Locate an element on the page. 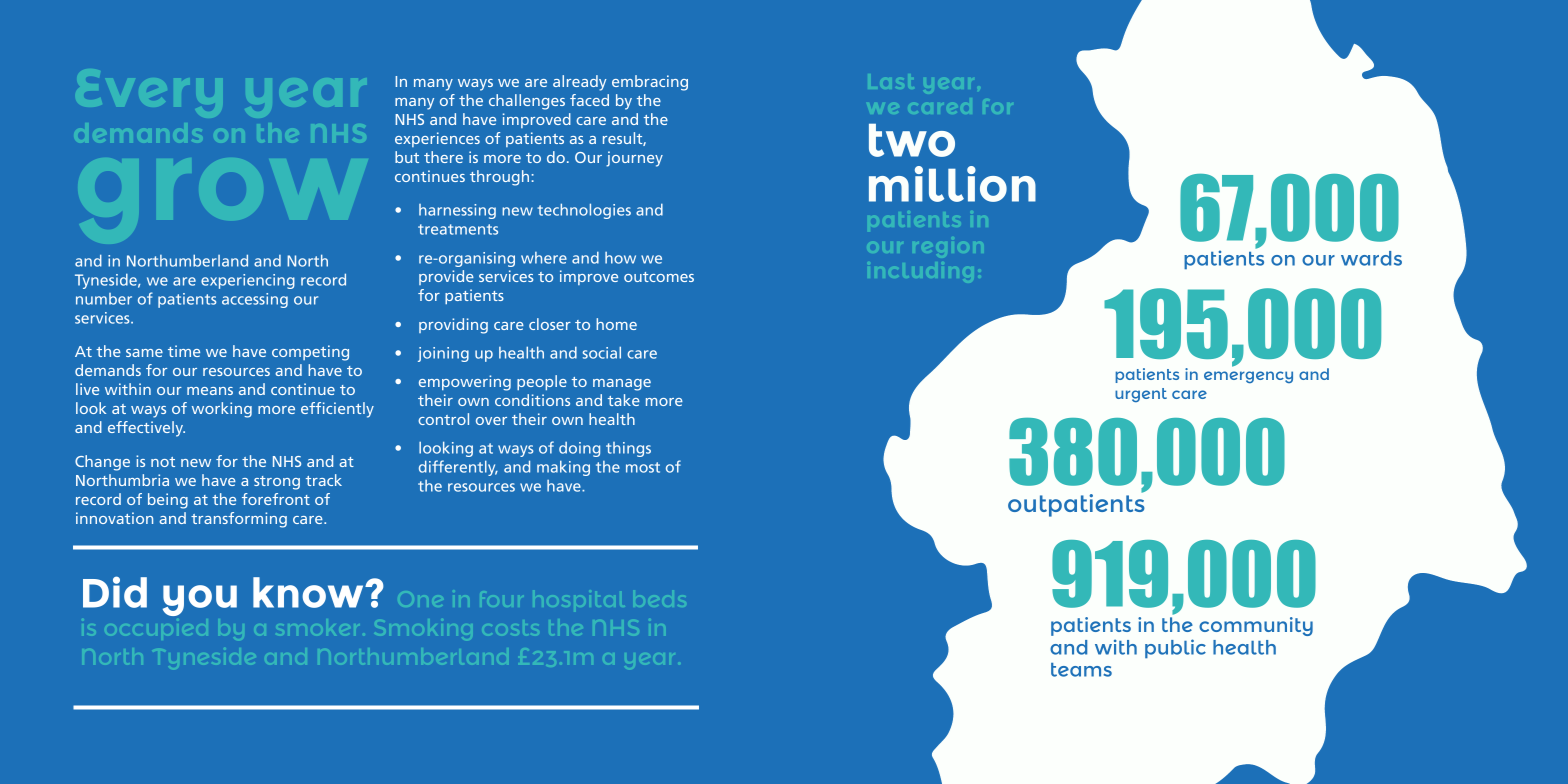  how is located at coordinates (620, 258).
